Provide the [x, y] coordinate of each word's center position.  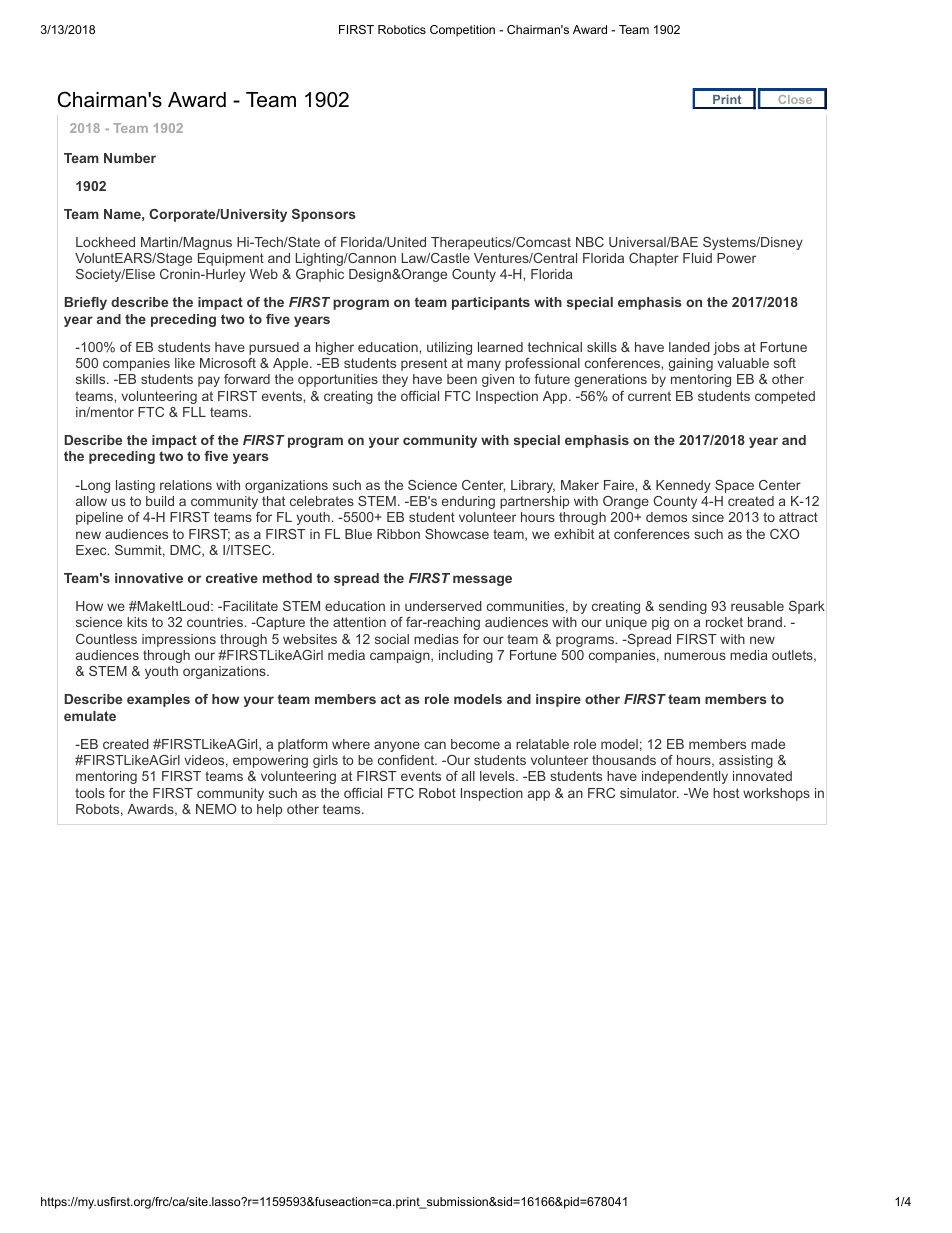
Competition [462, 31]
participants [491, 303]
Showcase [457, 534]
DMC [186, 551]
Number [130, 158]
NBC [590, 242]
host [726, 793]
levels [498, 776]
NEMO [216, 809]
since [708, 517]
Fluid [697, 258]
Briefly [86, 303]
